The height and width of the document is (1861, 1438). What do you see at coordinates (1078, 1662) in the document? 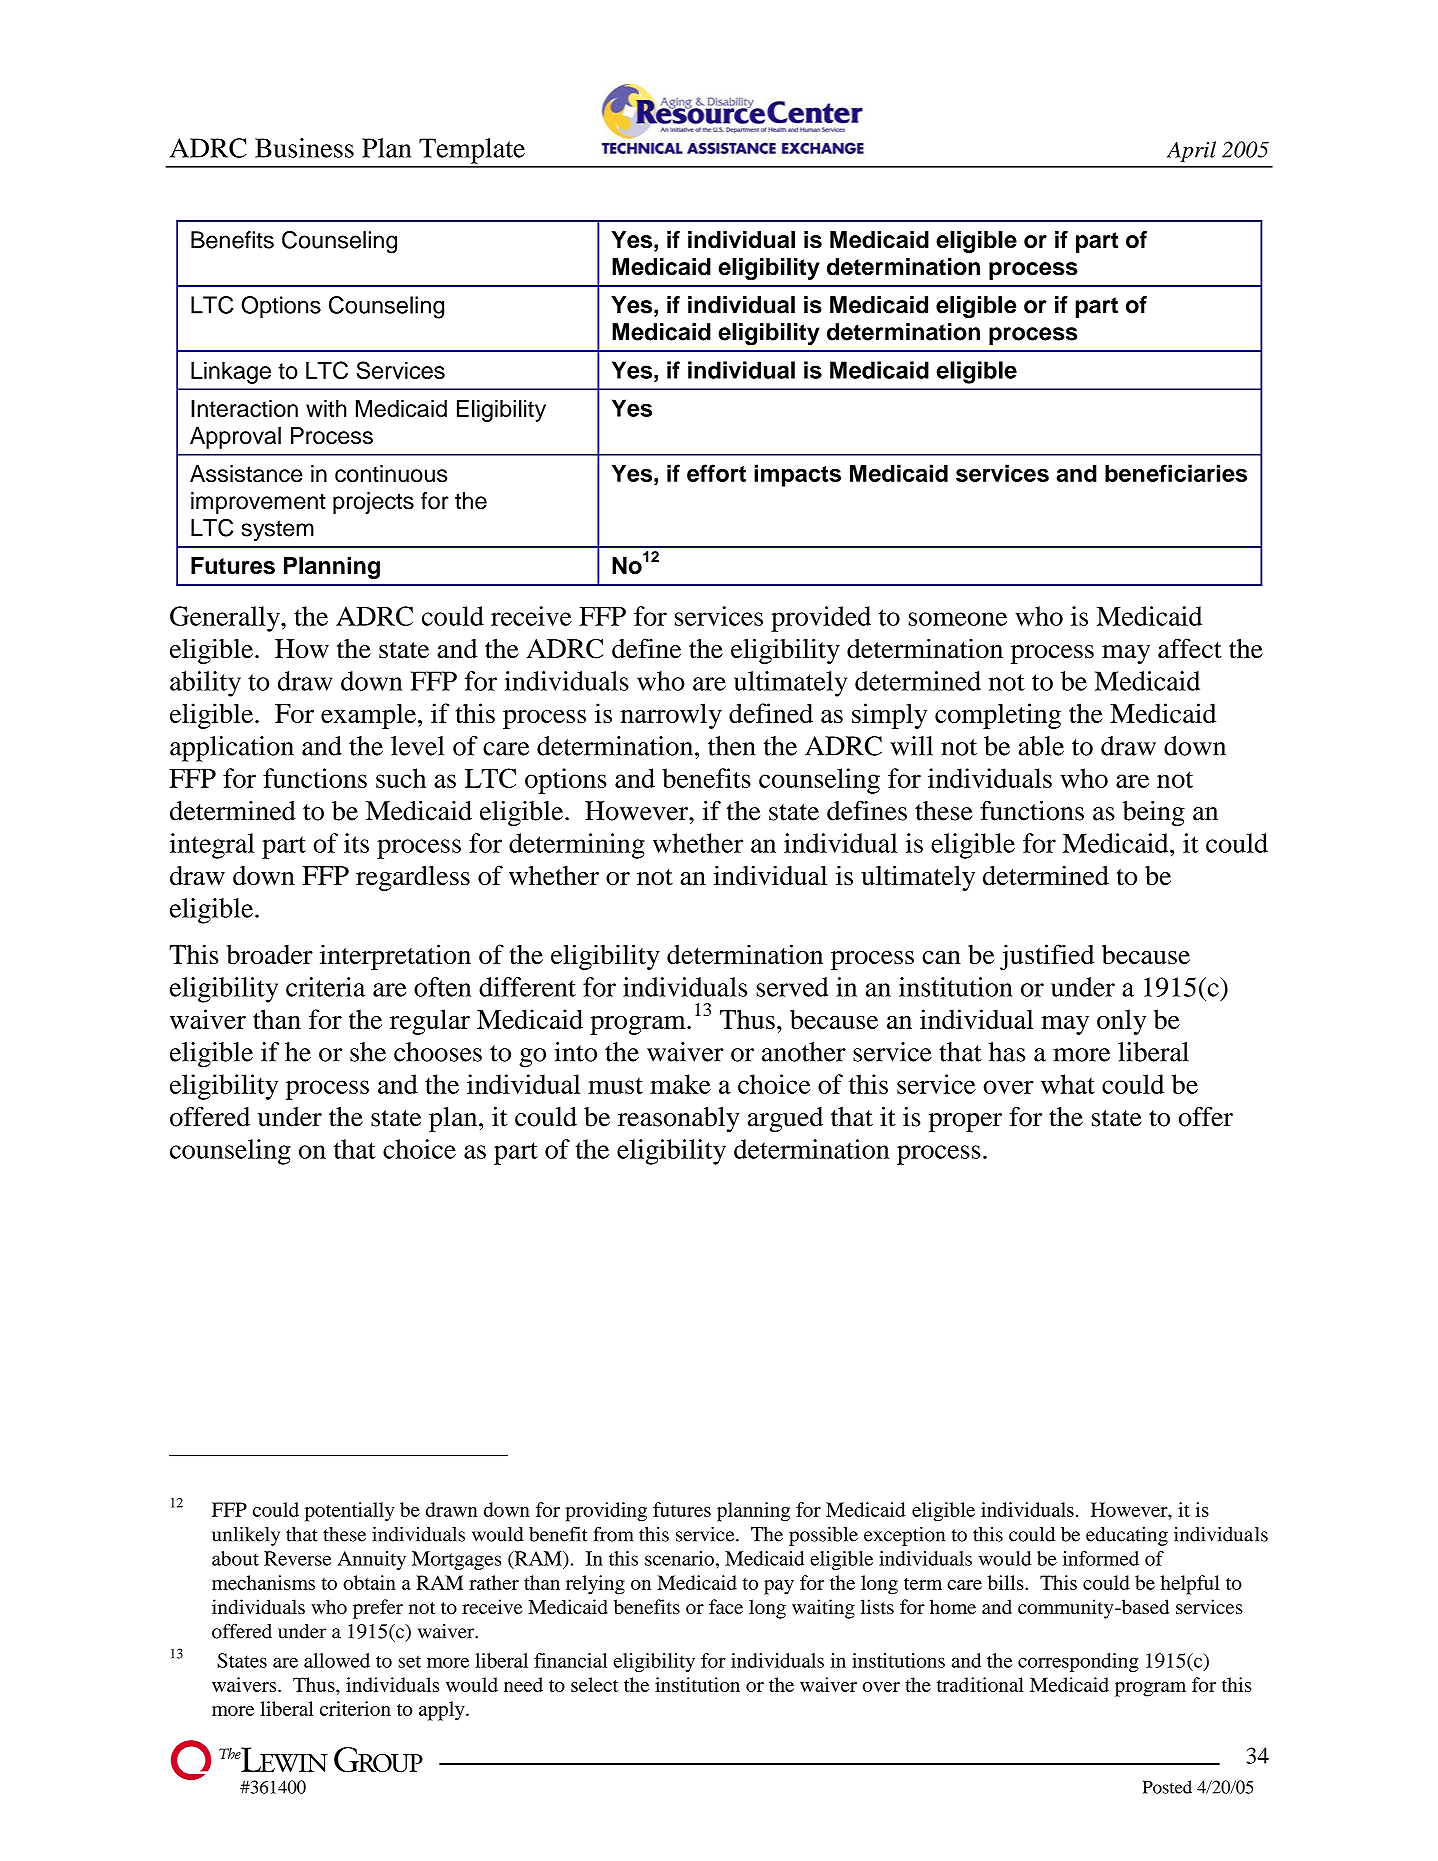
I see `corresponding` at bounding box center [1078, 1662].
